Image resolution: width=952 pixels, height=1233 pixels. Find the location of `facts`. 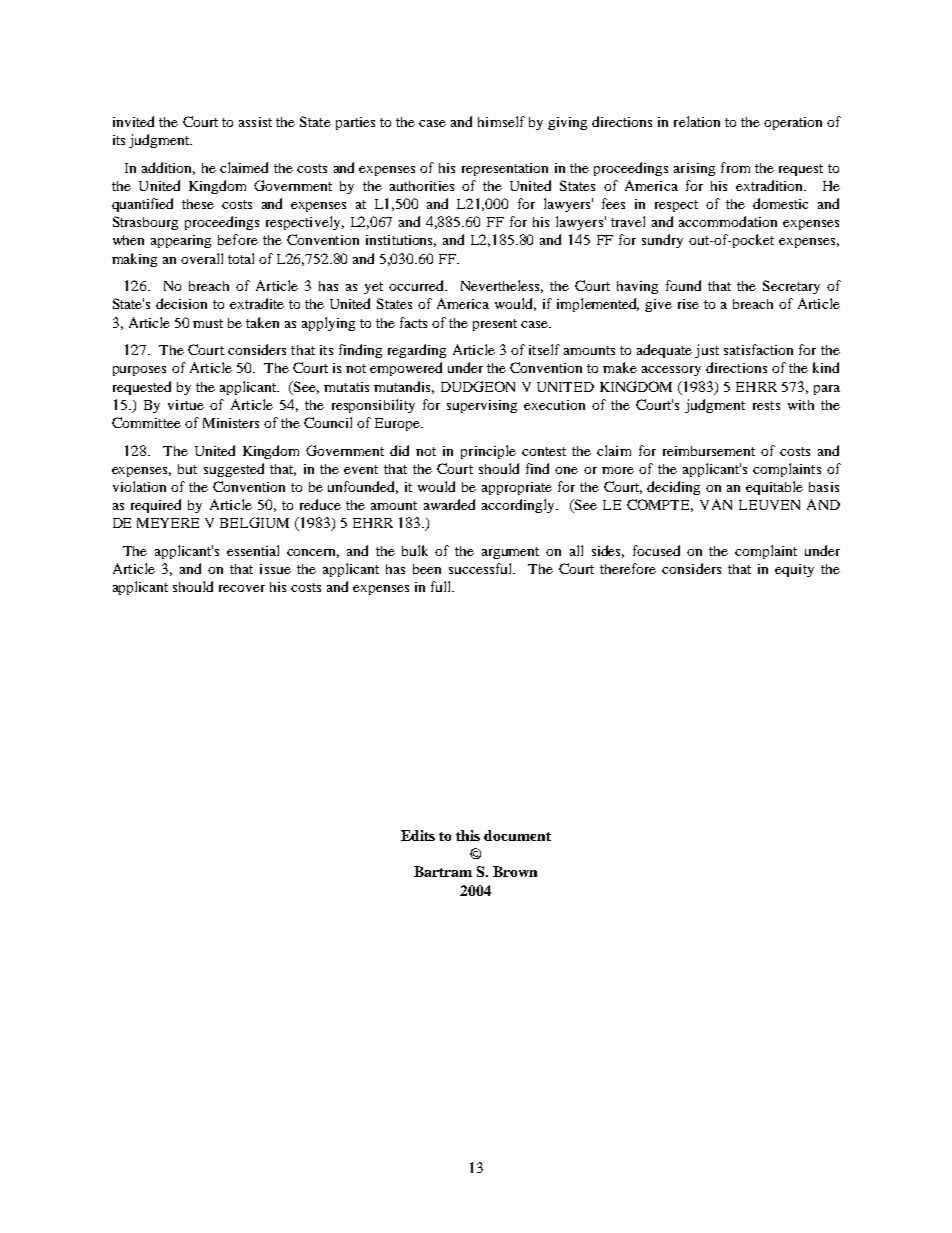

facts is located at coordinates (413, 322).
